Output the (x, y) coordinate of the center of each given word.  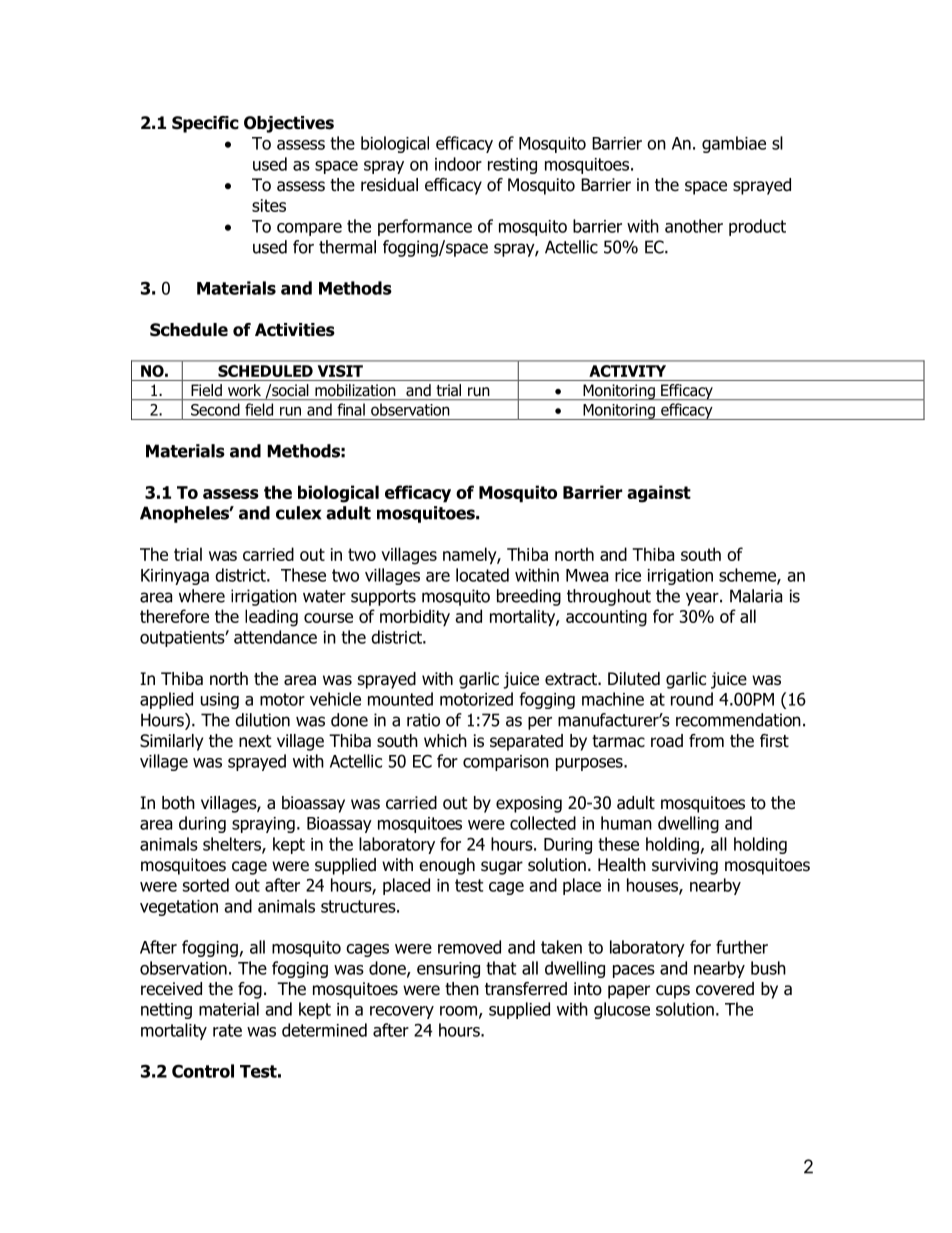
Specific (205, 124)
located (482, 575)
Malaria (756, 596)
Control (203, 1071)
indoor (458, 164)
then (462, 988)
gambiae (734, 144)
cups (673, 992)
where (202, 596)
